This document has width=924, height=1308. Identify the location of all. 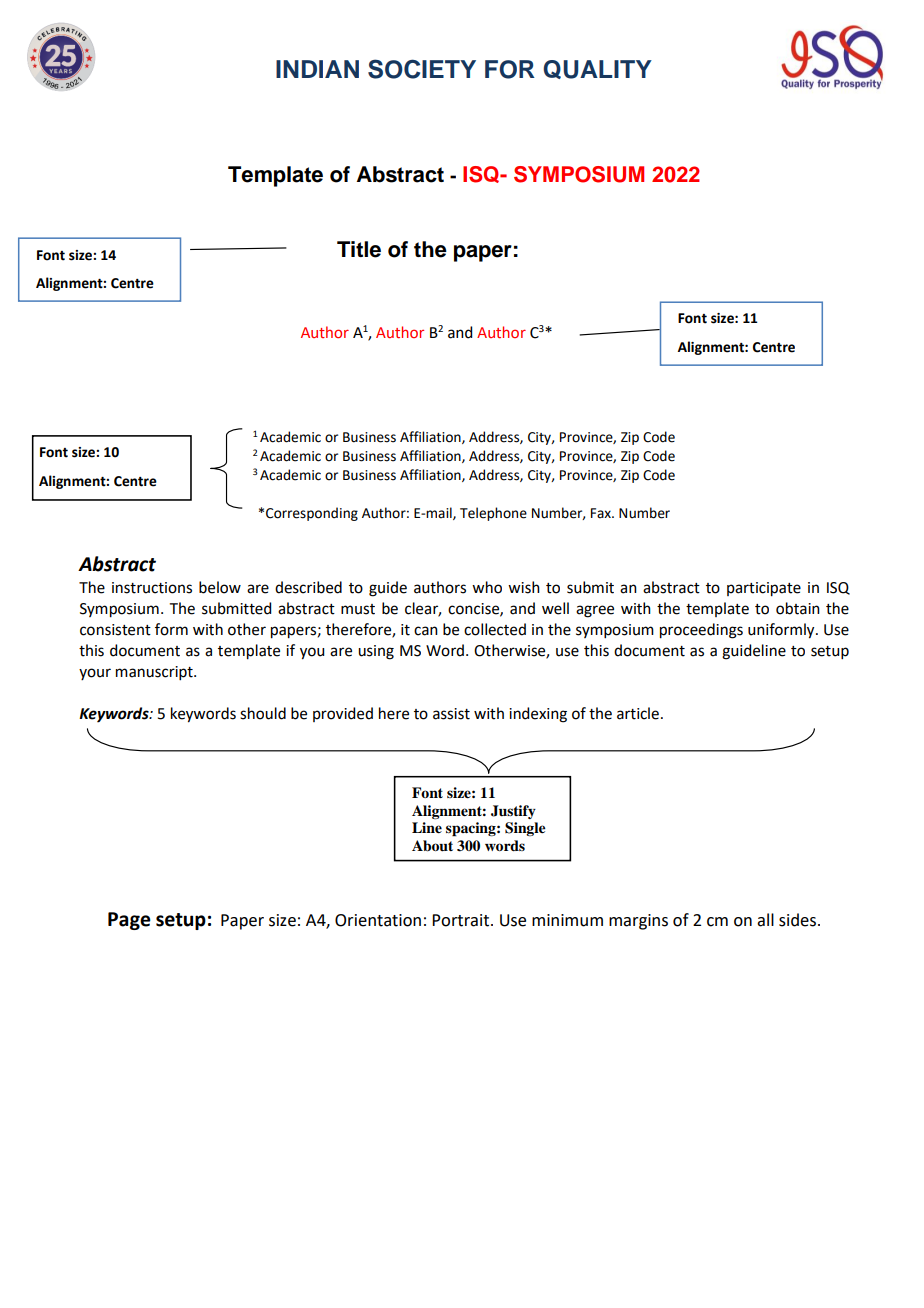
(765, 920).
